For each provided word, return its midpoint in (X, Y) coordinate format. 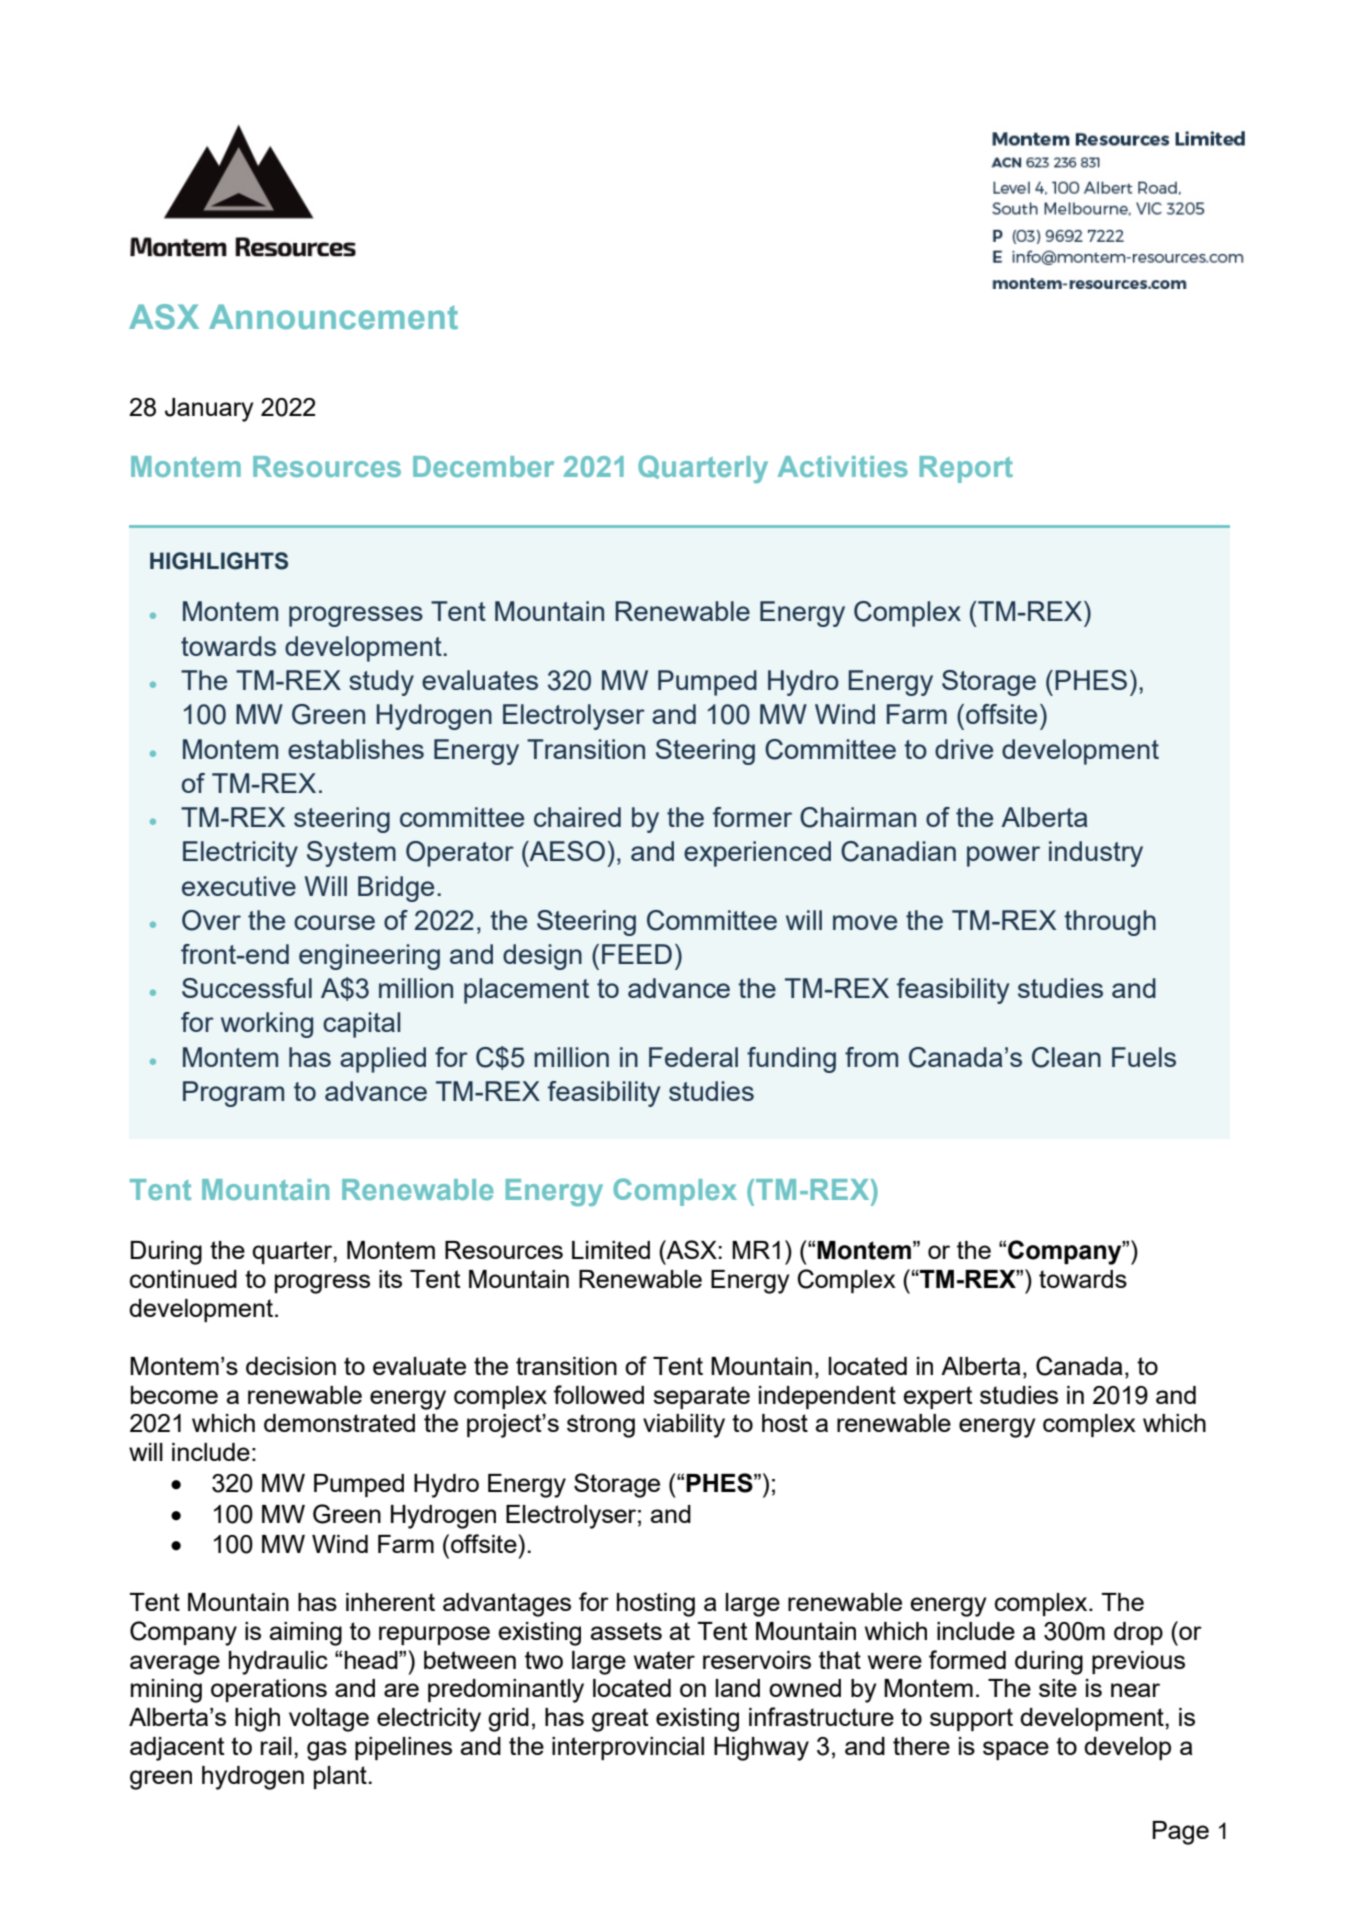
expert (938, 1397)
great (620, 1720)
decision (291, 1366)
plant (340, 1777)
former (752, 817)
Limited (611, 1250)
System (351, 854)
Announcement (333, 316)
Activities (843, 466)
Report (966, 469)
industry (1096, 854)
